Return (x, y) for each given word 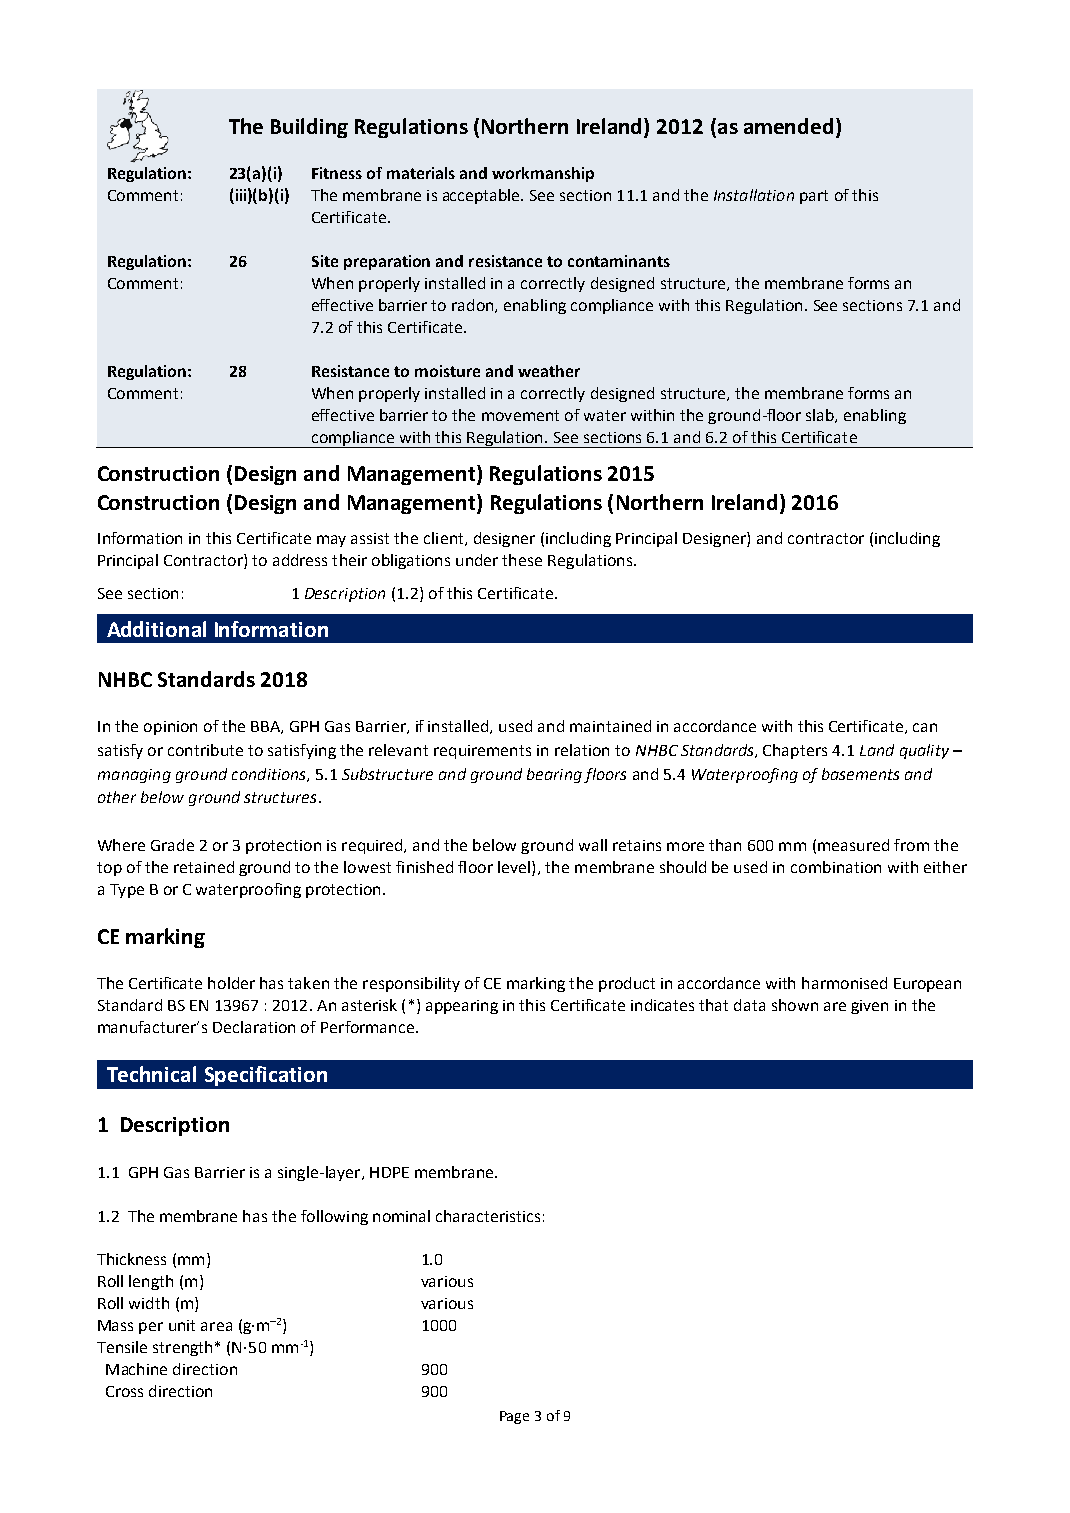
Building (309, 128)
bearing (554, 775)
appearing (462, 1007)
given (869, 1007)
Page (514, 1417)
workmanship (543, 174)
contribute (205, 750)
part (814, 197)
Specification (266, 1076)
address (300, 560)
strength (182, 1348)
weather (549, 371)
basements (860, 774)
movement (520, 415)
